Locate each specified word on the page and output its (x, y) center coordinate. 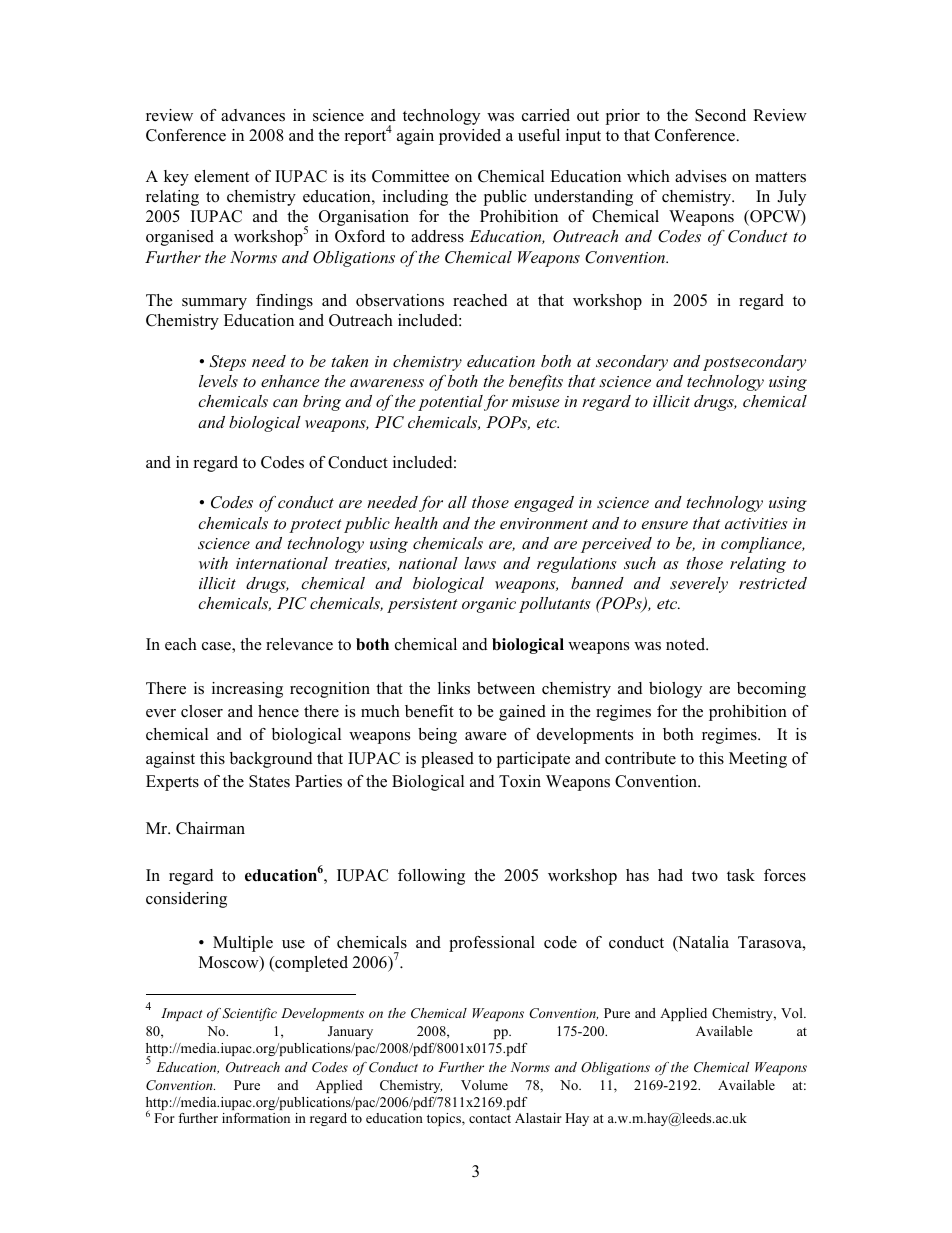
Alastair (538, 1118)
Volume (484, 1085)
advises (700, 176)
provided (470, 137)
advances (253, 115)
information (256, 1118)
